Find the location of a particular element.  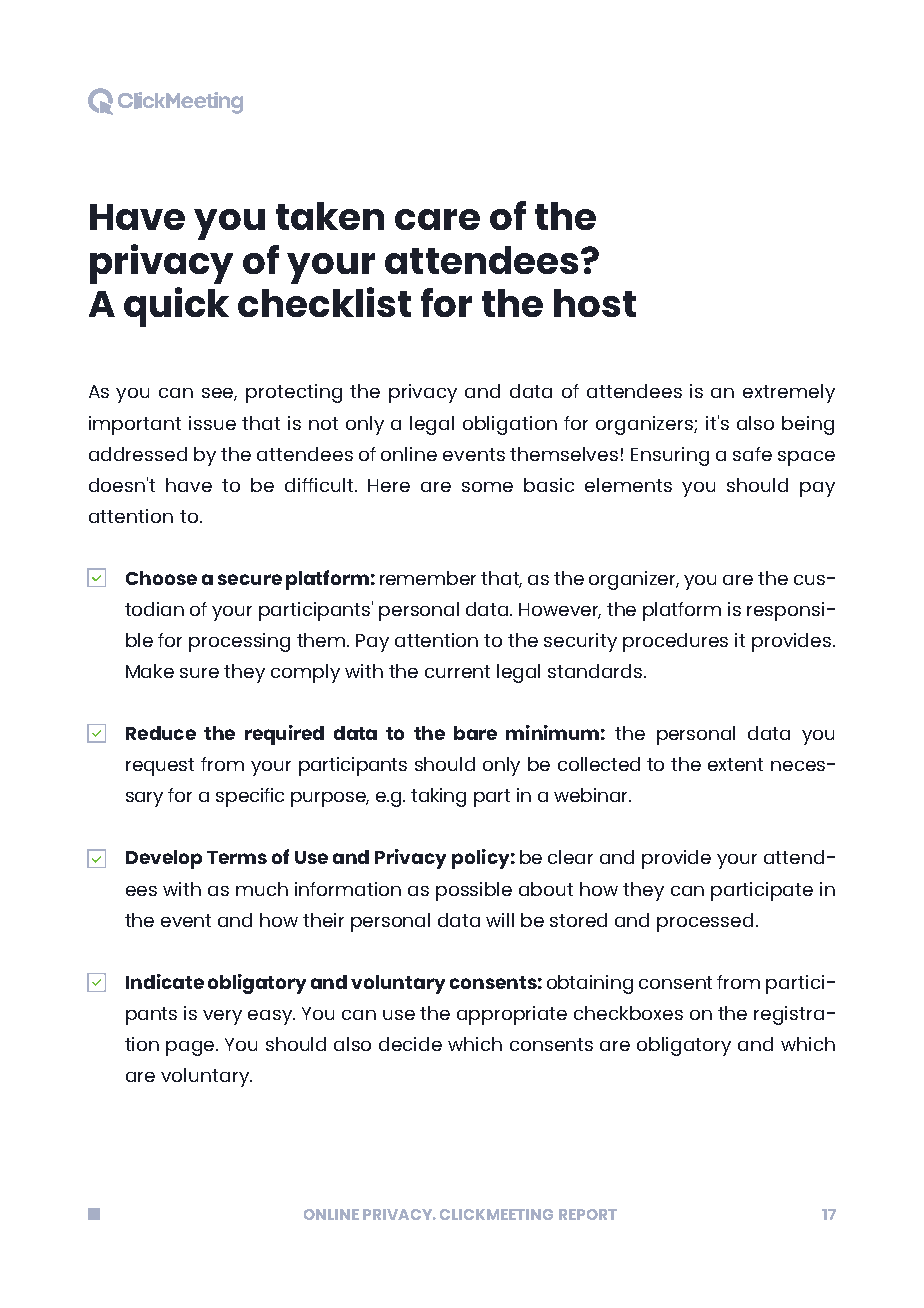

procedures is located at coordinates (675, 642).
